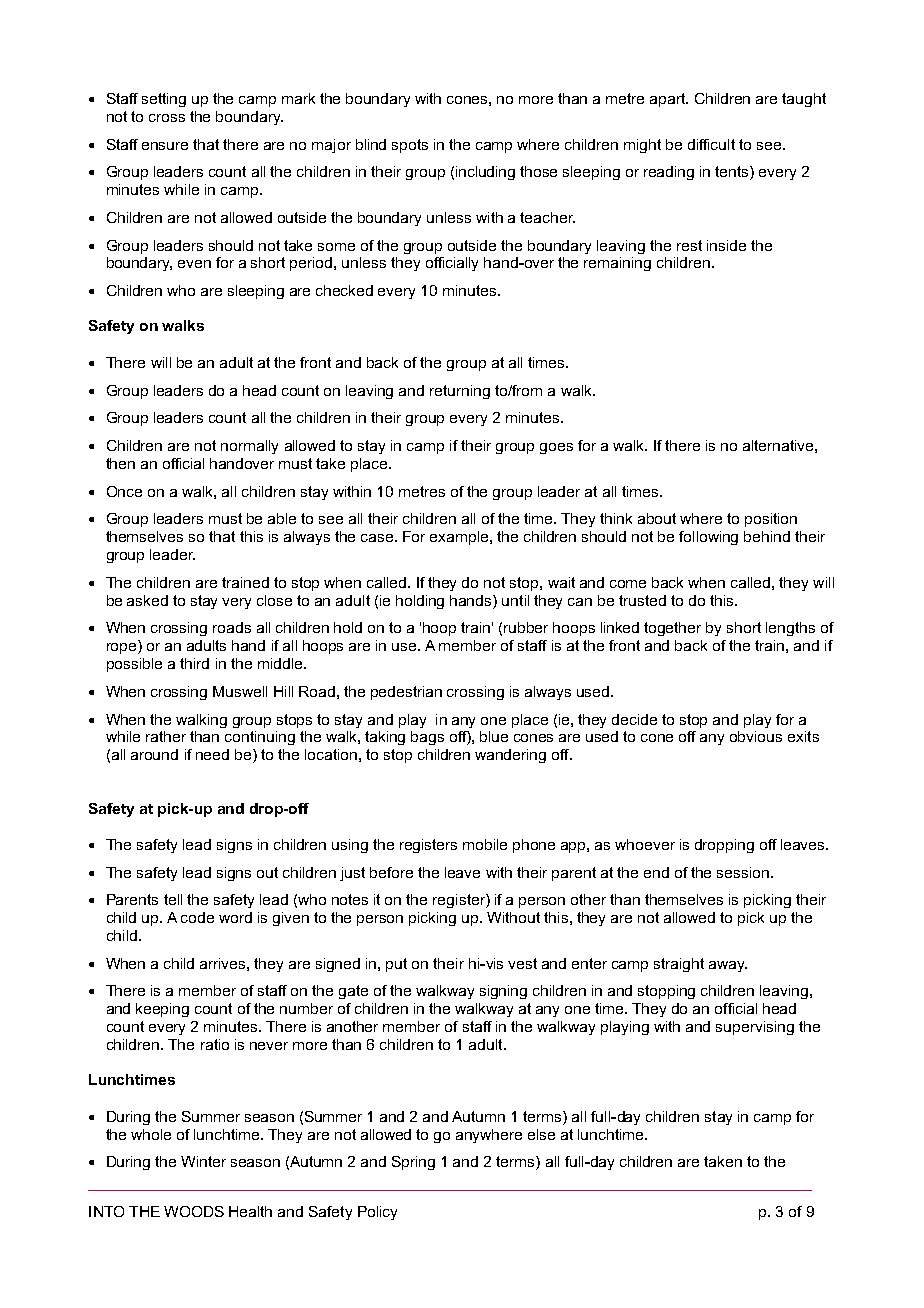 The height and width of the image is (1308, 924). What do you see at coordinates (249, 447) in the image?
I see `normally` at bounding box center [249, 447].
